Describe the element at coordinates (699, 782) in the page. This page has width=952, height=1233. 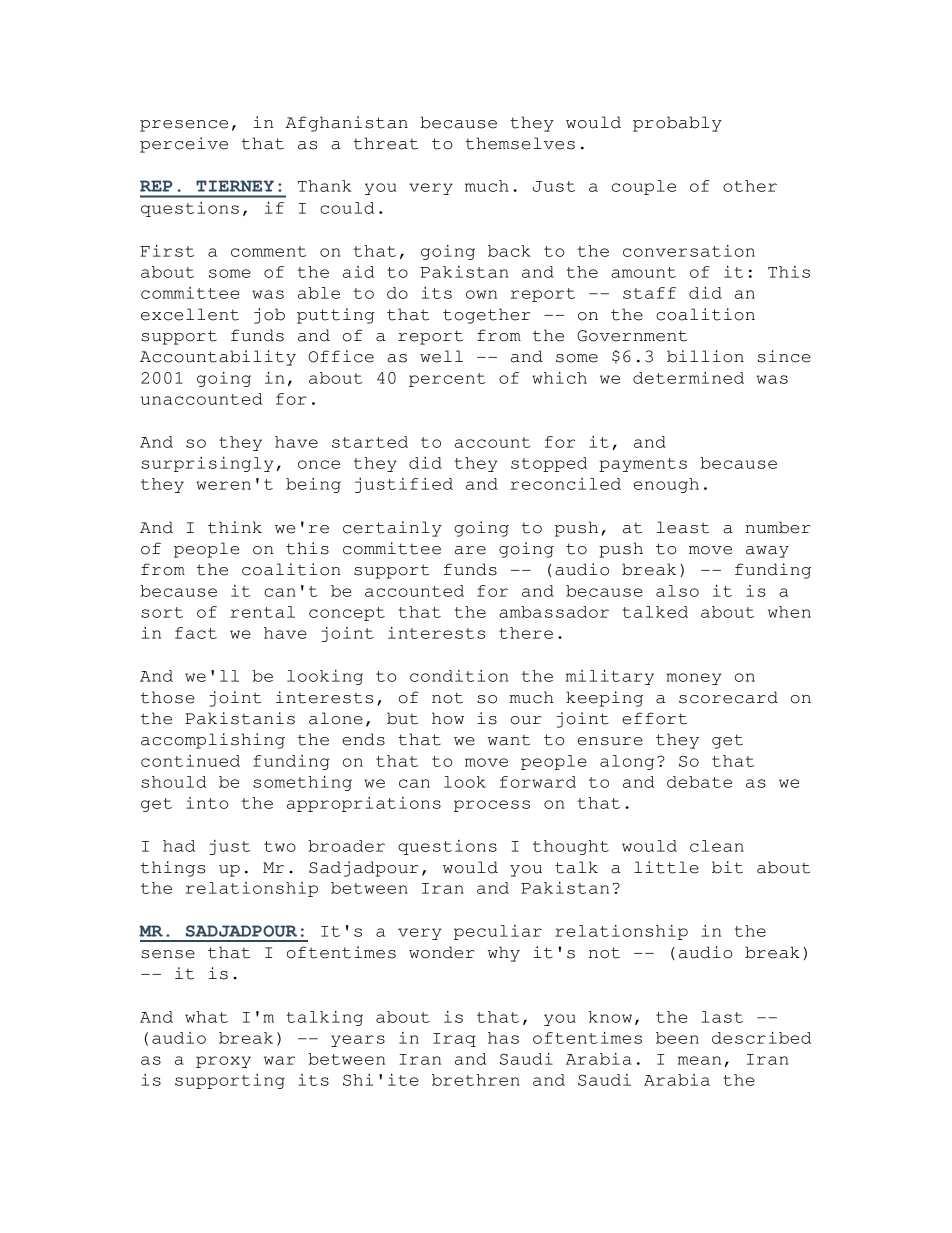
I see `debate` at that location.
